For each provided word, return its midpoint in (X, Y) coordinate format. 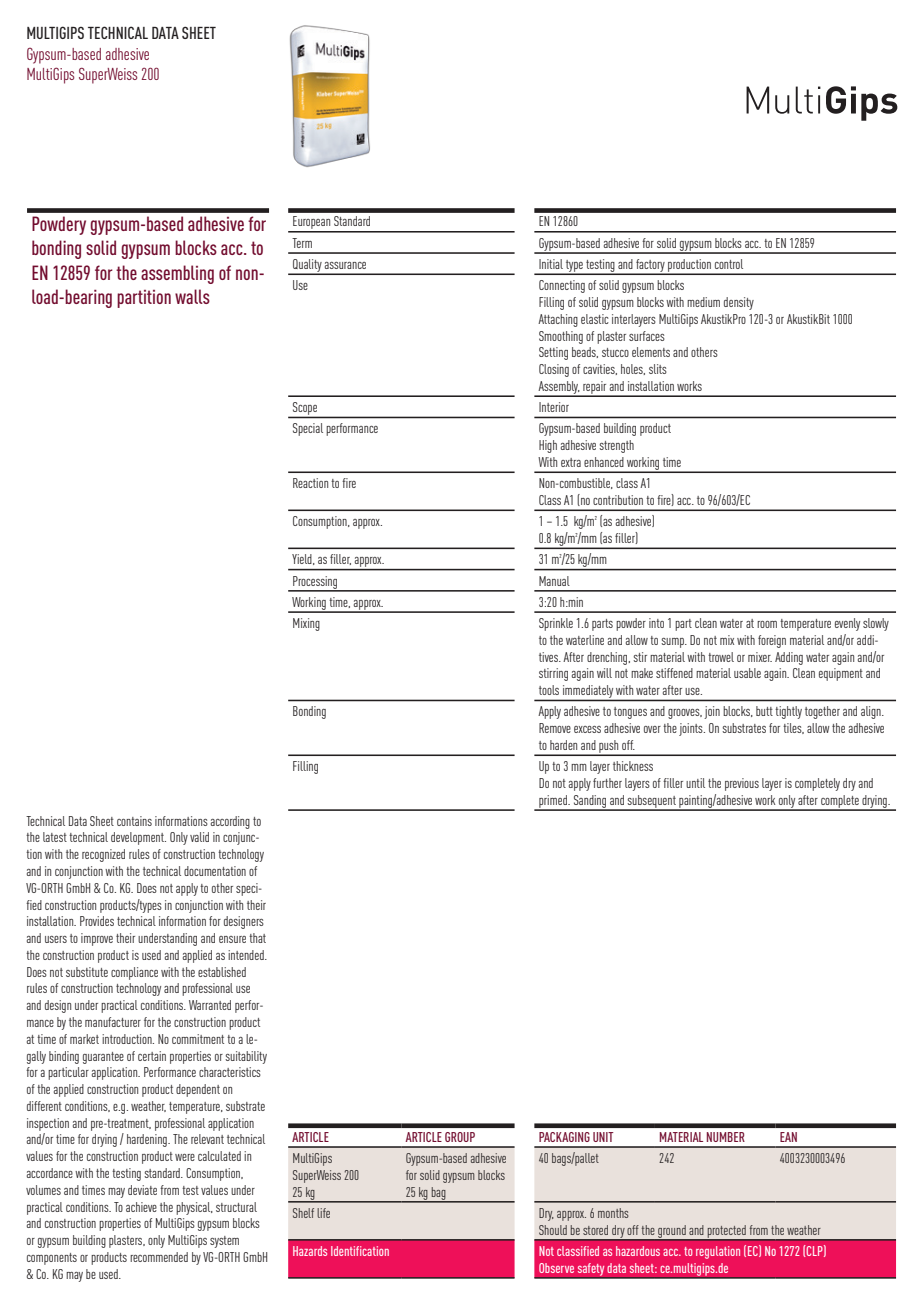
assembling (177, 274)
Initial (551, 264)
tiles (793, 728)
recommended (159, 1257)
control (729, 264)
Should (553, 1230)
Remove (555, 728)
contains (134, 821)
